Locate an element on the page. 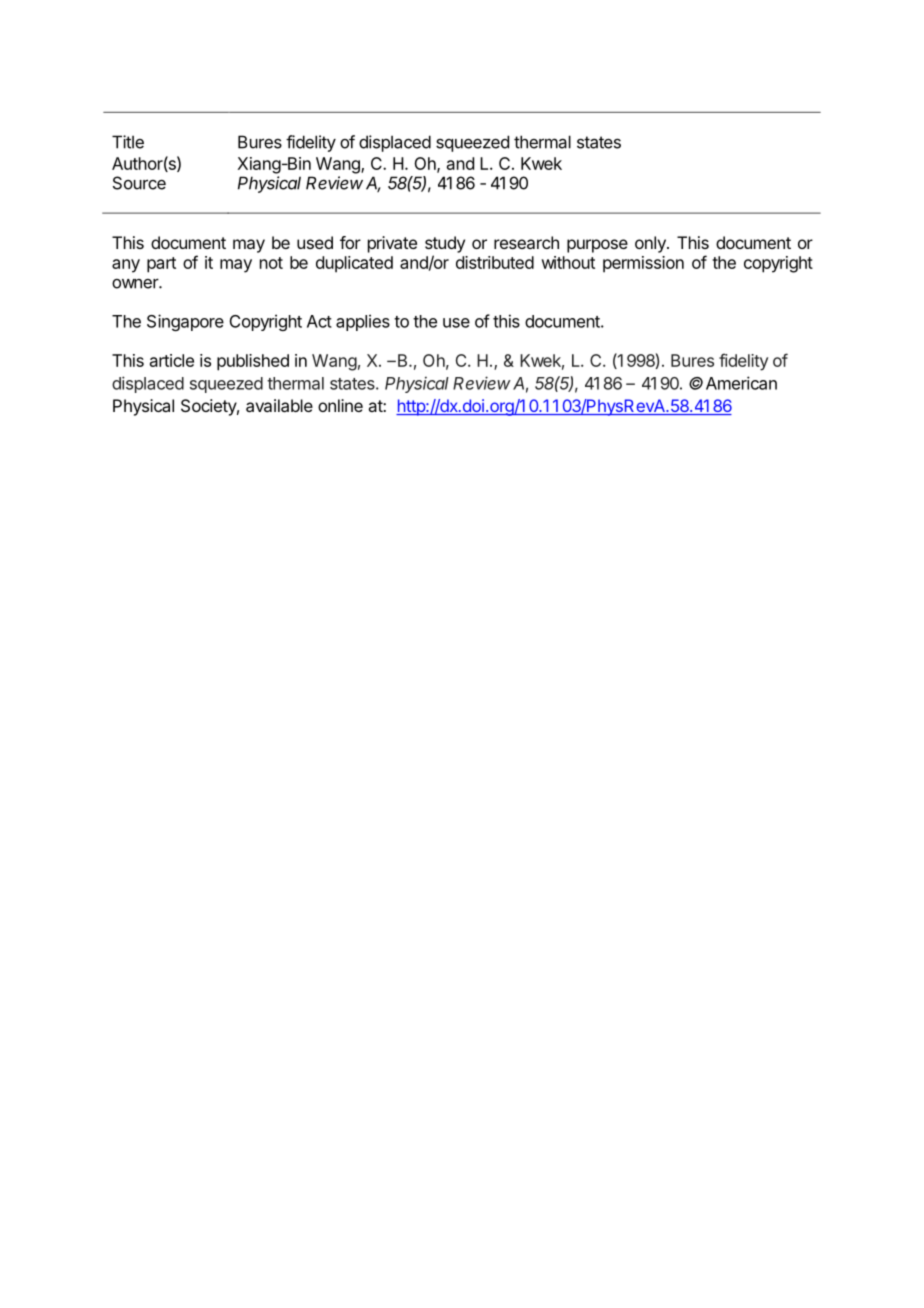 This document has width=924, height=1308. Act is located at coordinates (319, 321).
